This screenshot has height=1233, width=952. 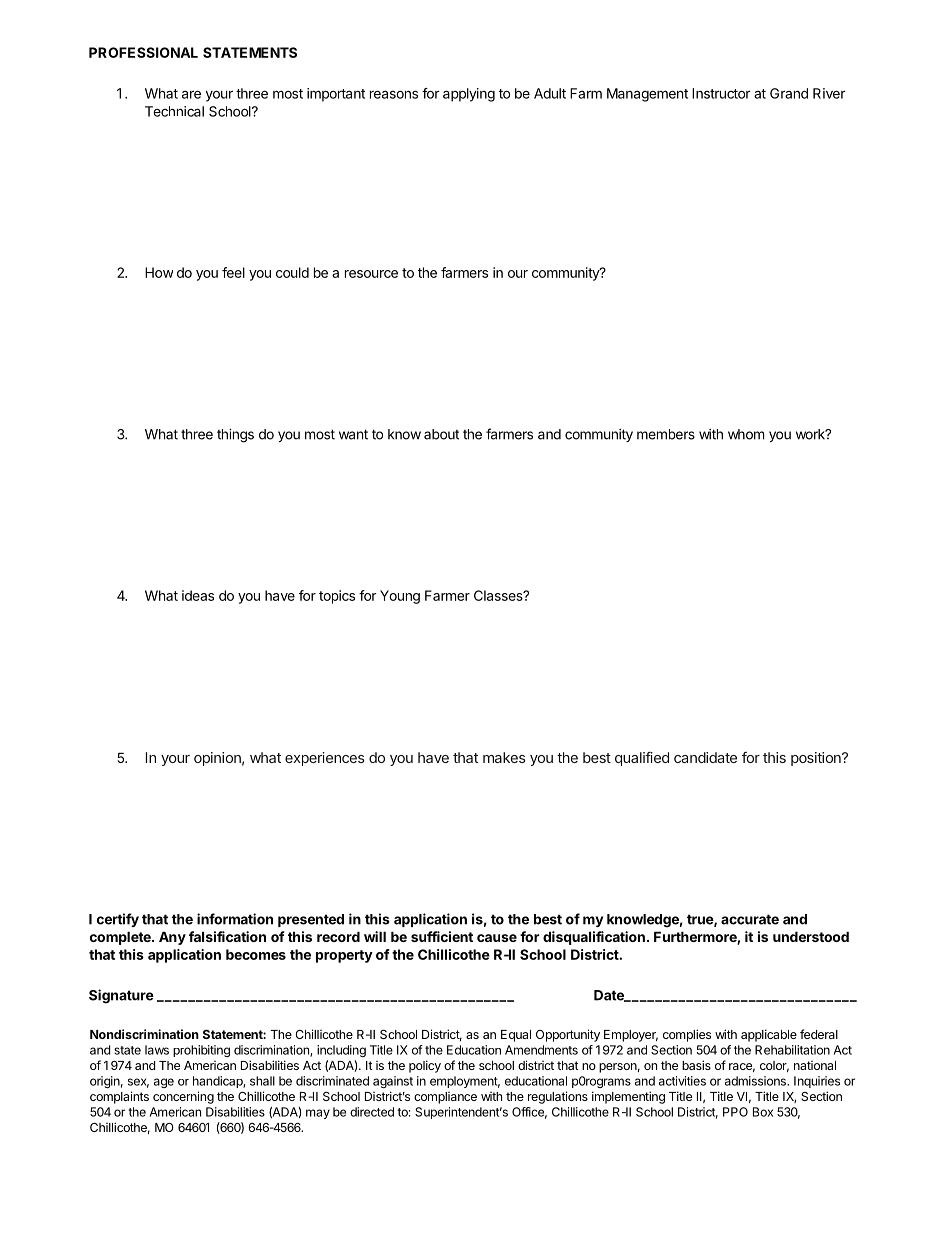 I want to click on are, so click(x=191, y=94).
